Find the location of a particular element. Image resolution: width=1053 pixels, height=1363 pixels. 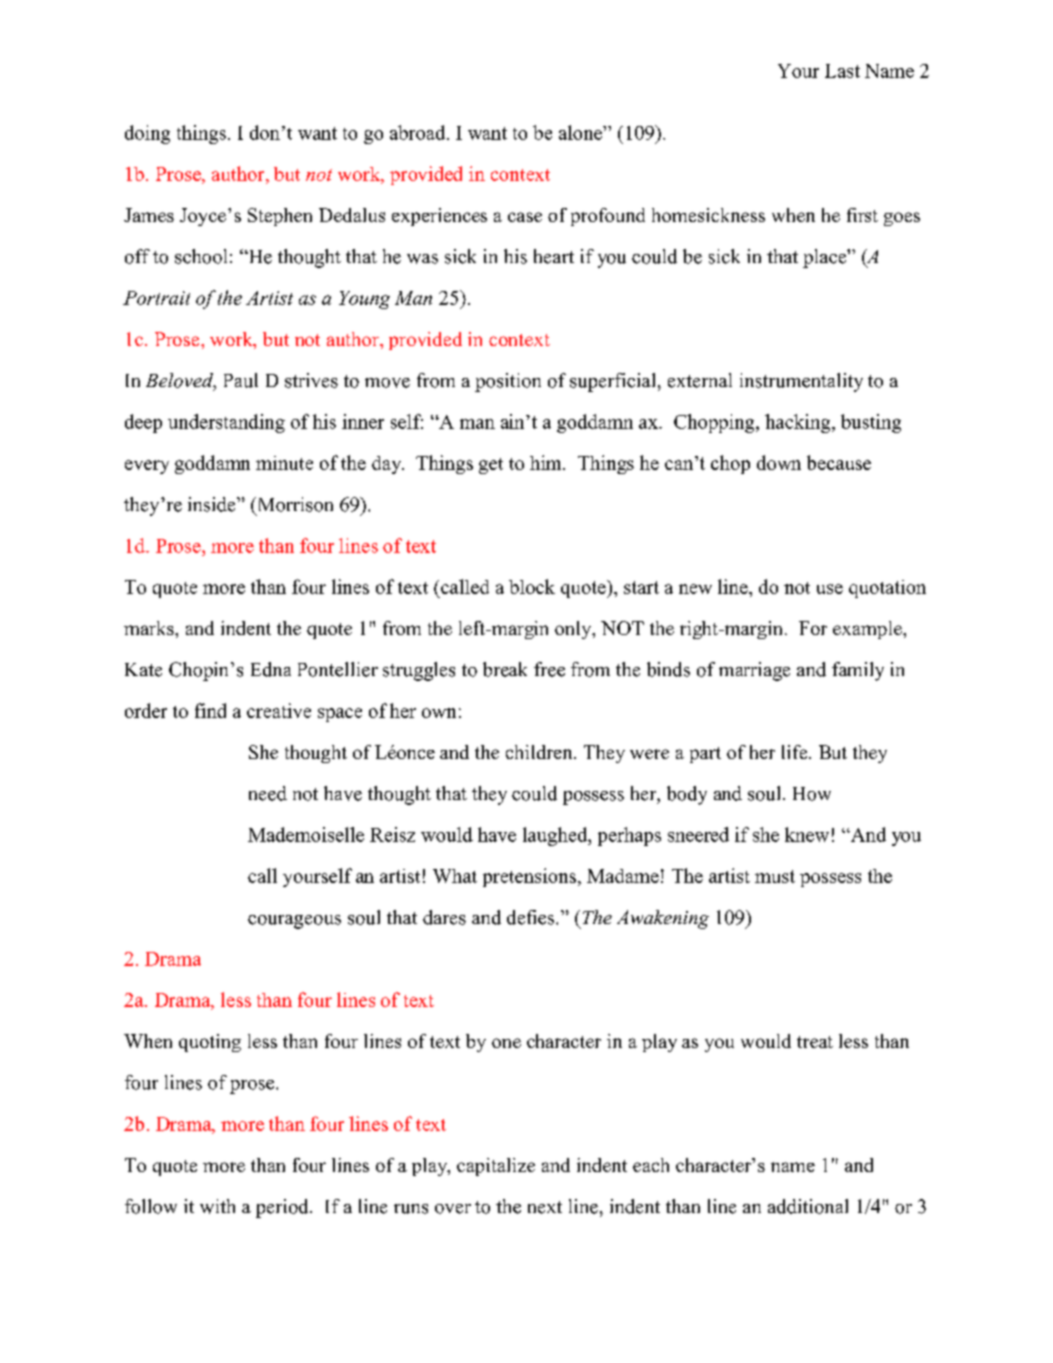

doing is located at coordinates (147, 134).
